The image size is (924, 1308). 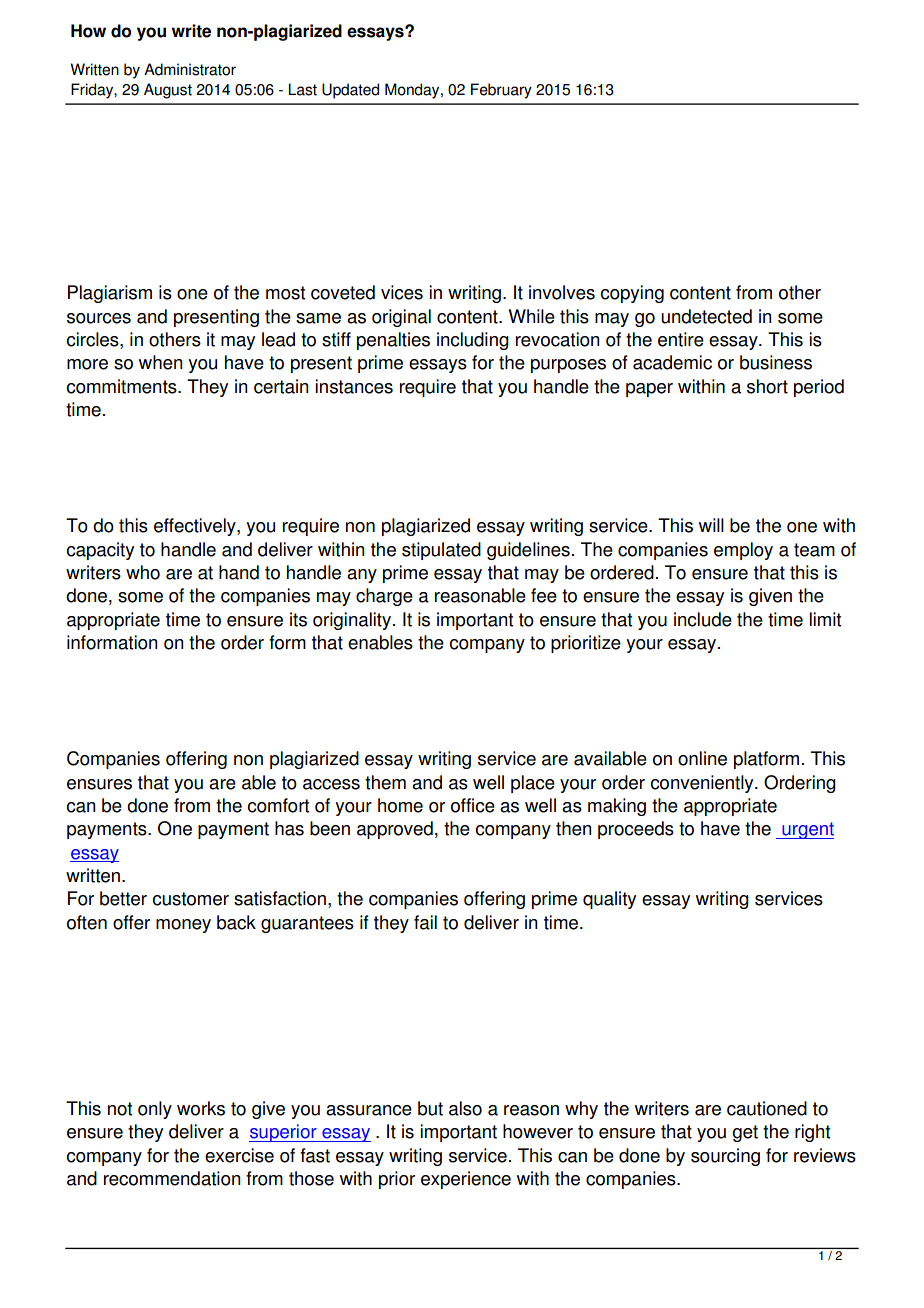 What do you see at coordinates (473, 341) in the document?
I see `including` at bounding box center [473, 341].
